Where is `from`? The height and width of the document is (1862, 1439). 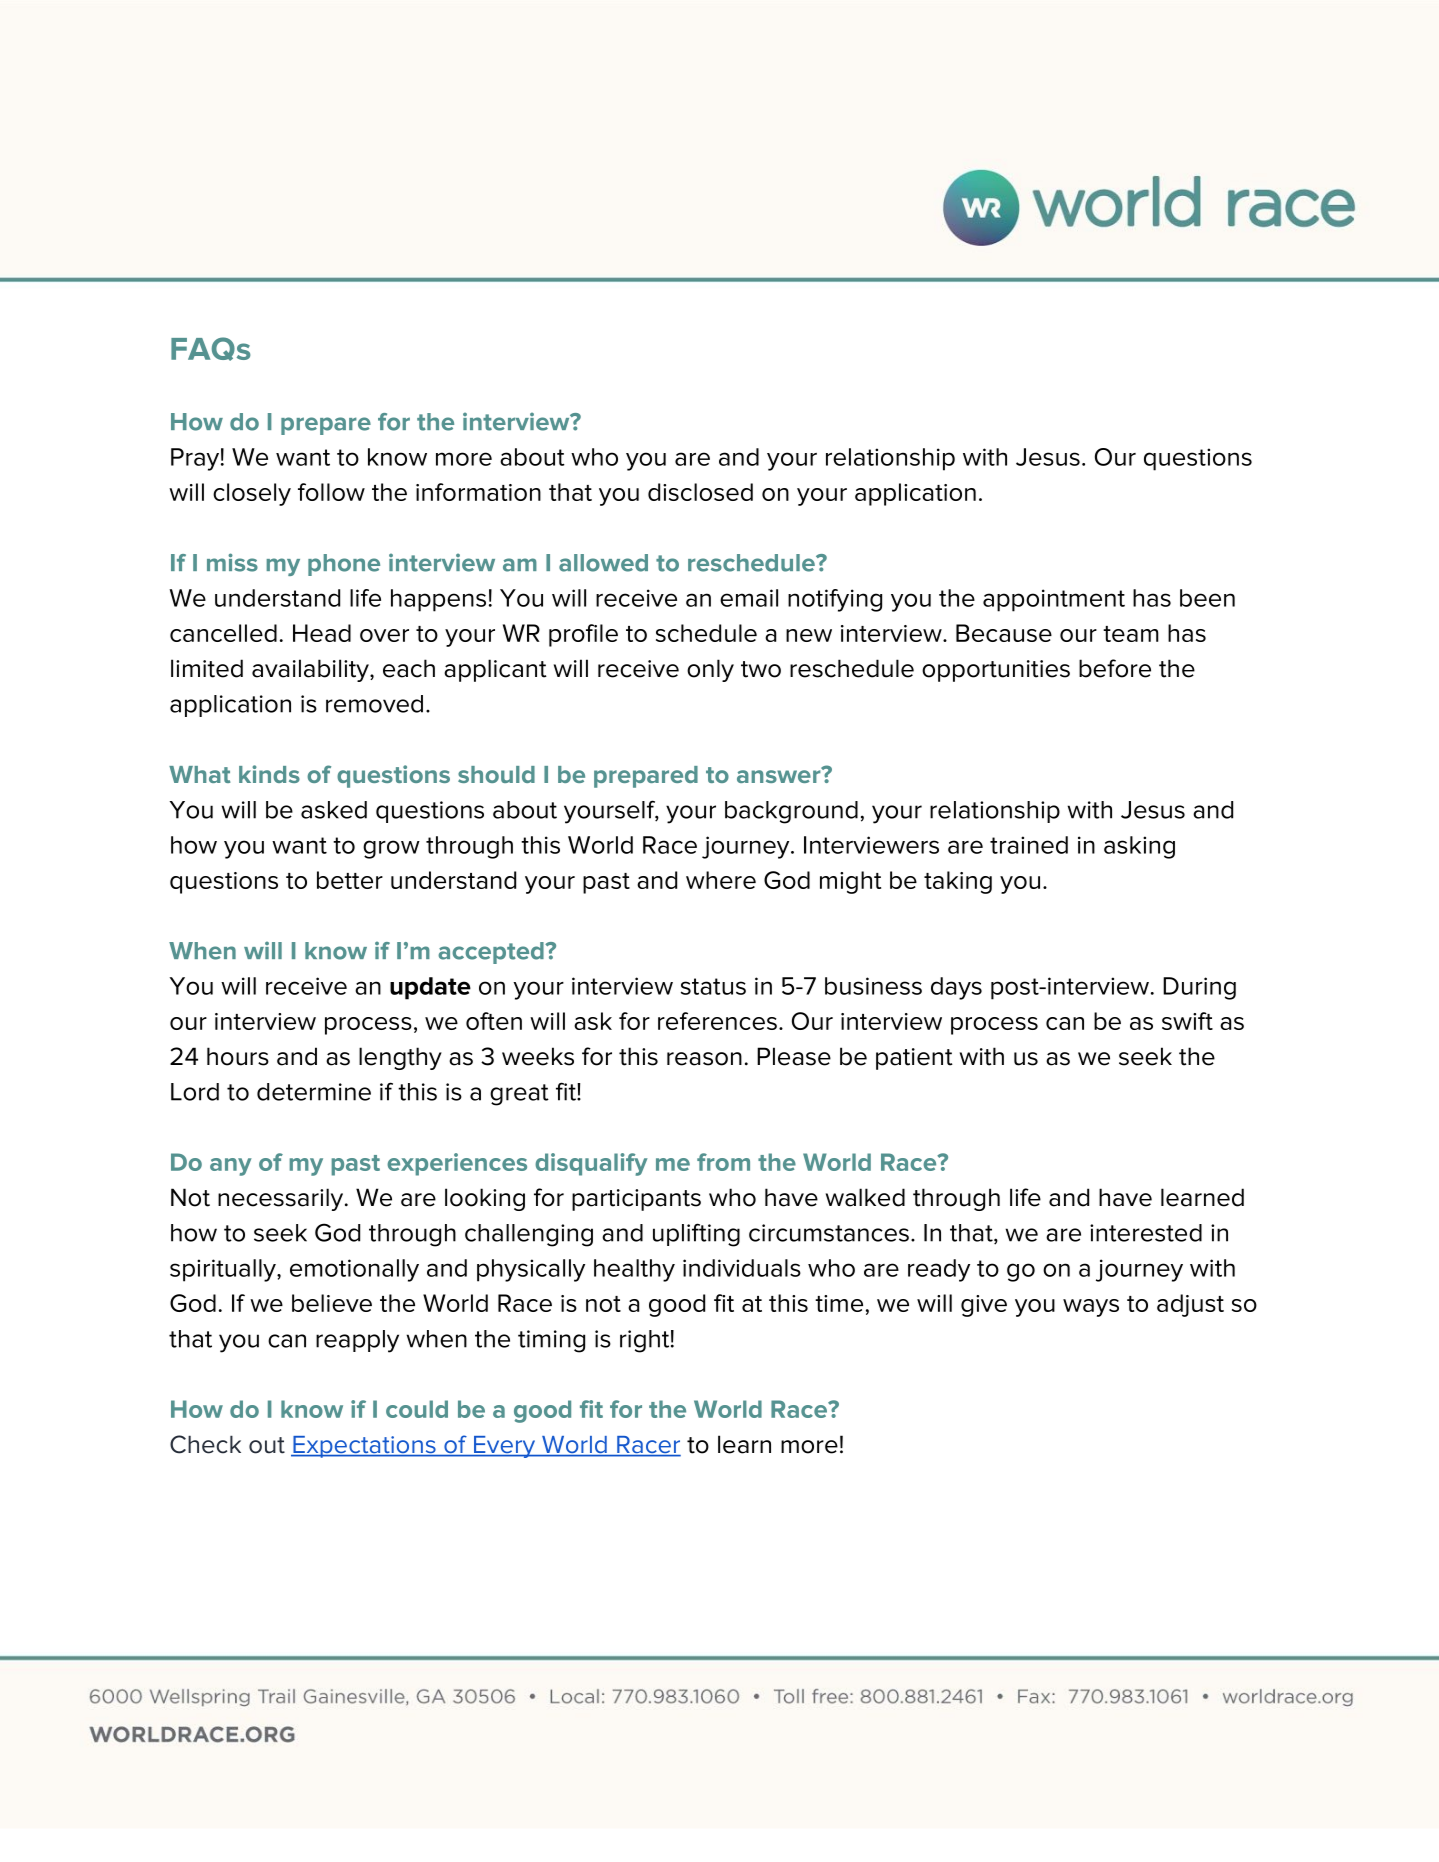
from is located at coordinates (723, 1162).
